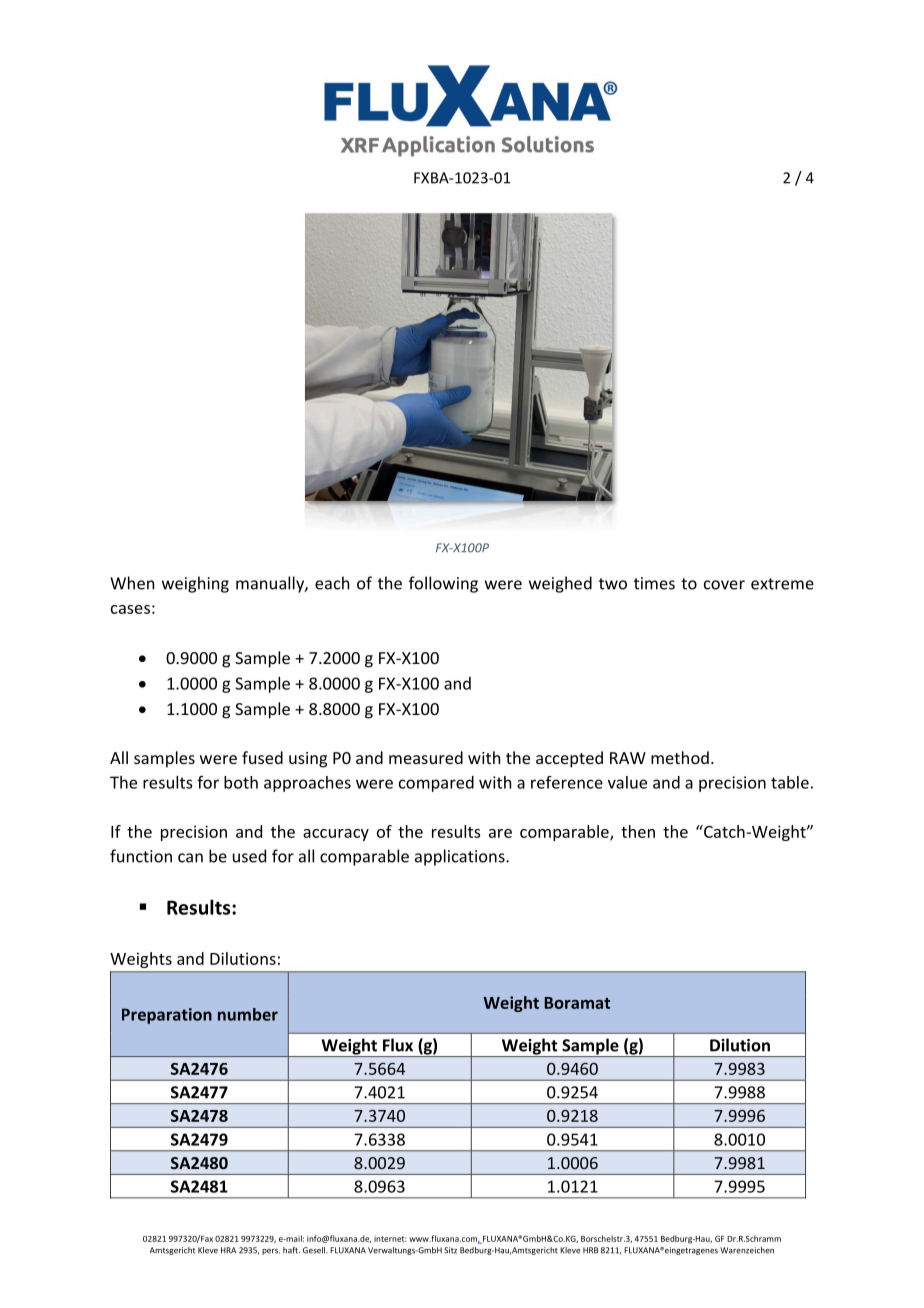 The width and height of the image is (924, 1308). What do you see at coordinates (590, 1250) in the image?
I see `HRB` at bounding box center [590, 1250].
